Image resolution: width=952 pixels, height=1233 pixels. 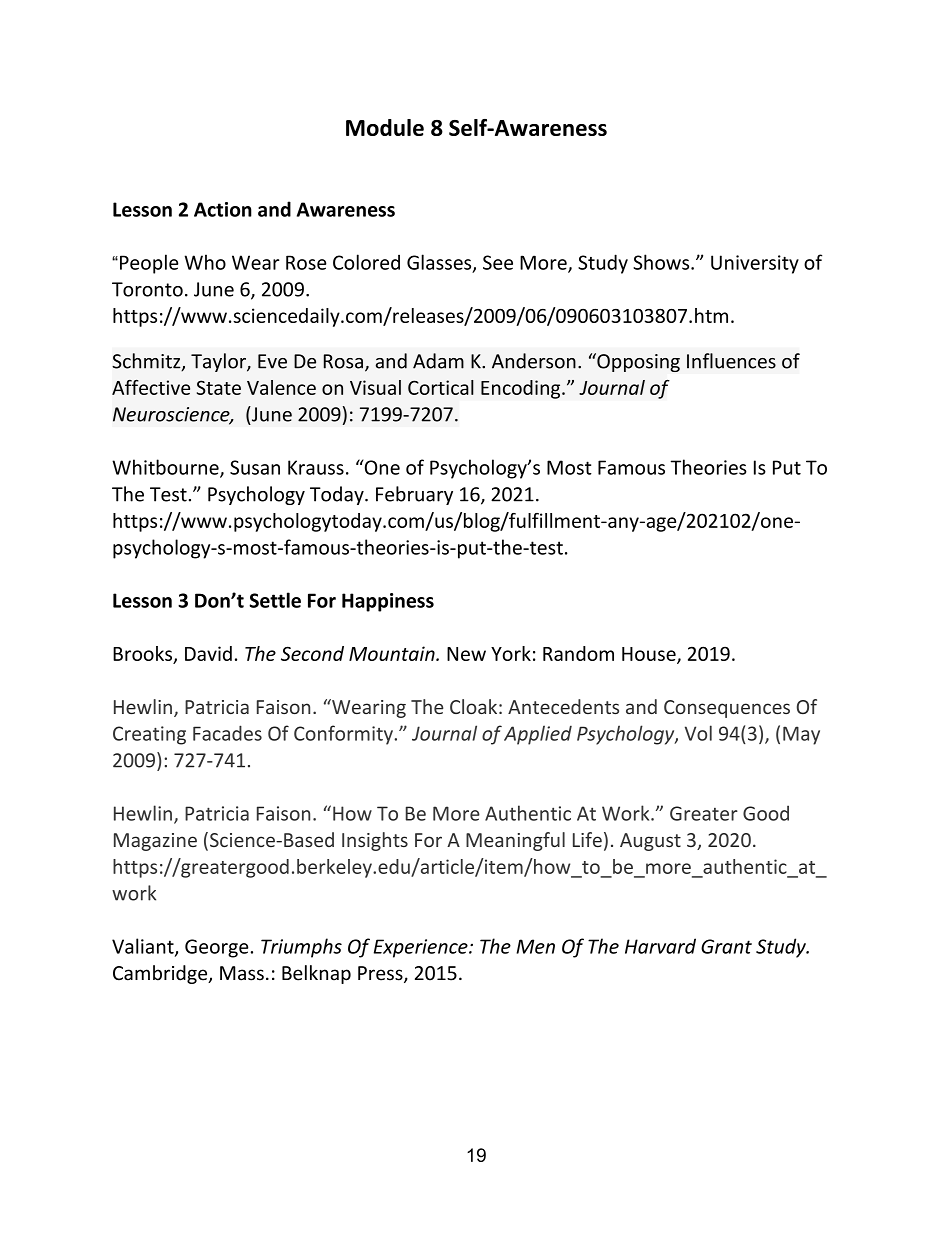 What do you see at coordinates (275, 600) in the page?
I see `Settle` at bounding box center [275, 600].
